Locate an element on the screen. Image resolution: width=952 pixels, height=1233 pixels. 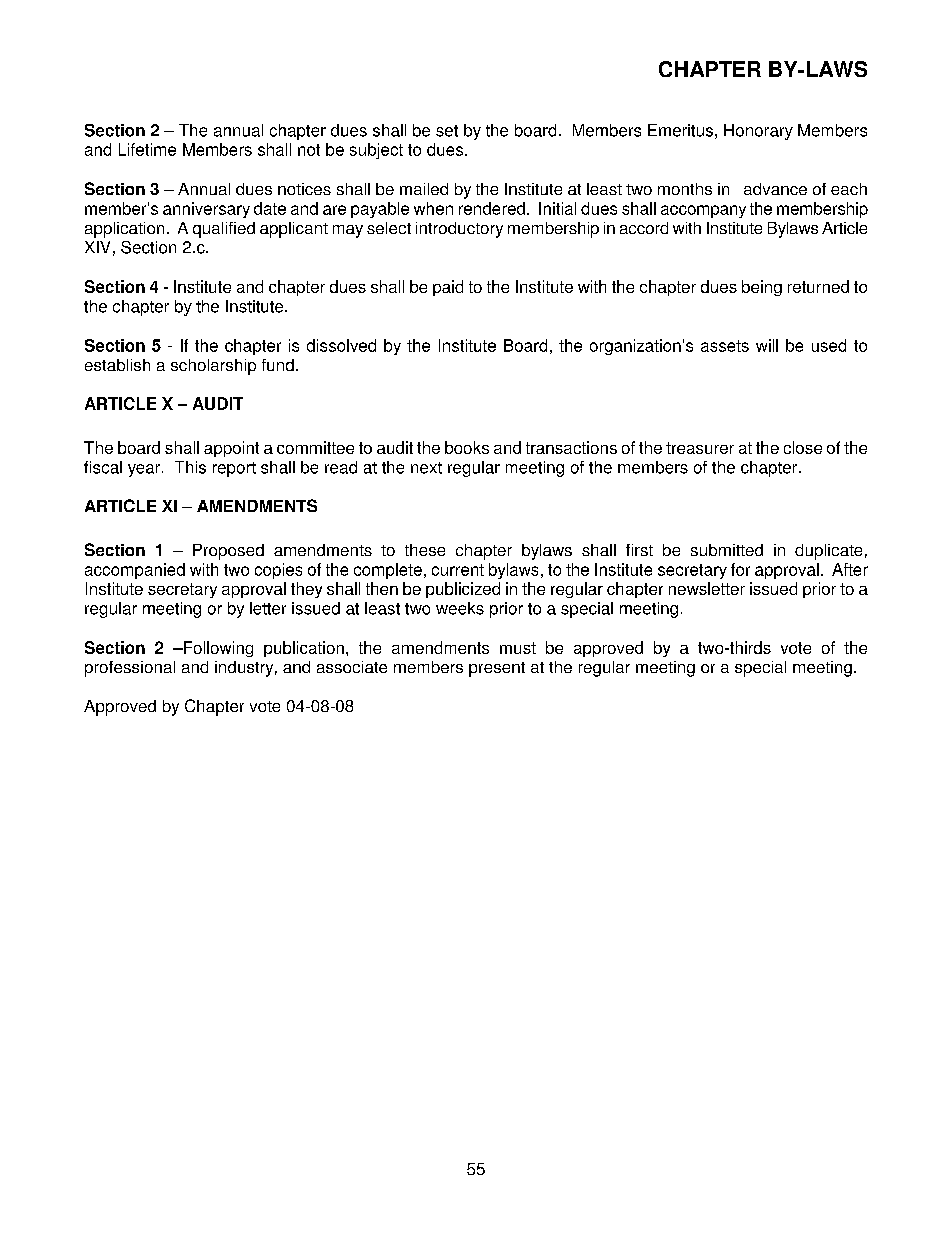
close is located at coordinates (803, 447).
